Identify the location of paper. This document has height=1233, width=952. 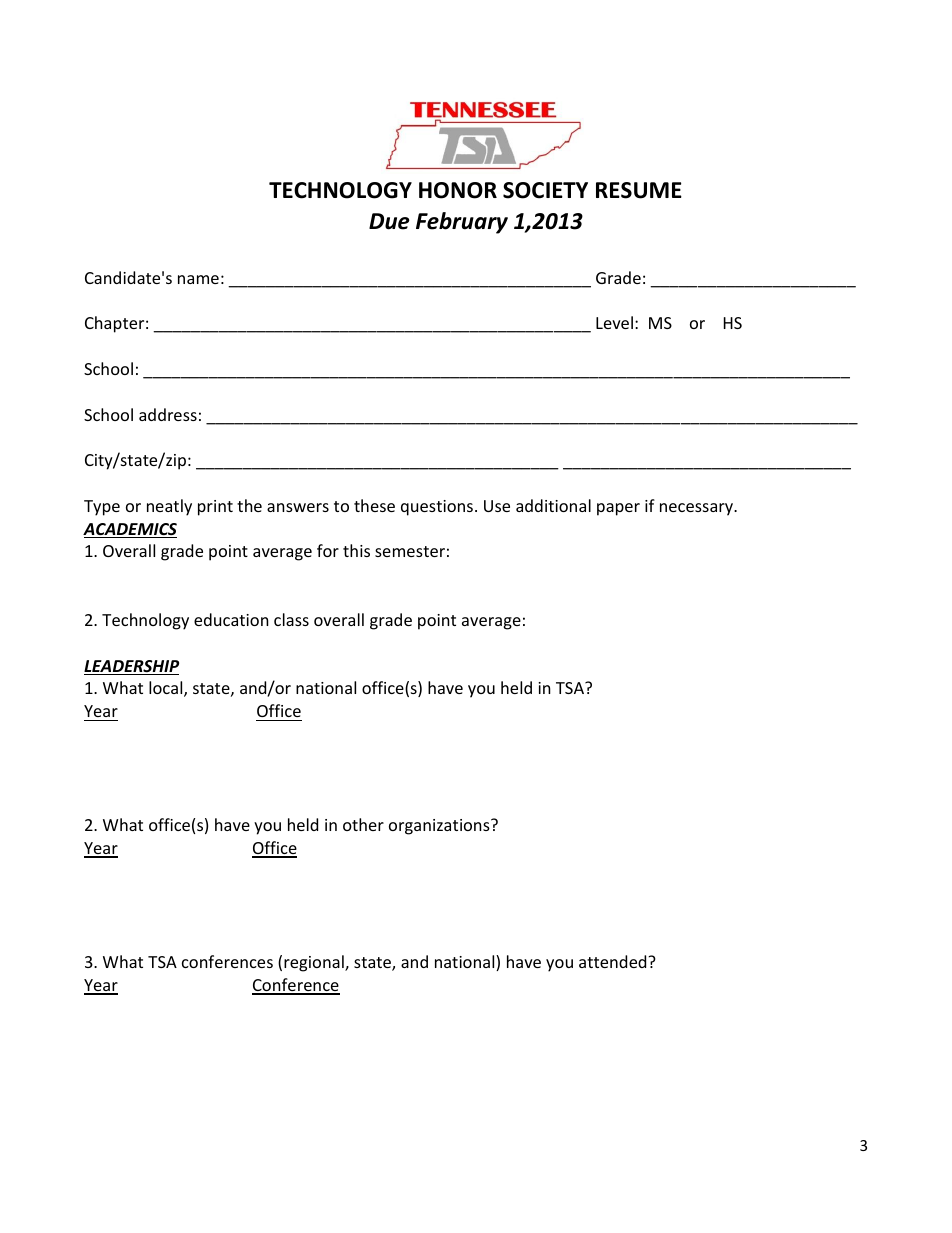
(618, 509).
